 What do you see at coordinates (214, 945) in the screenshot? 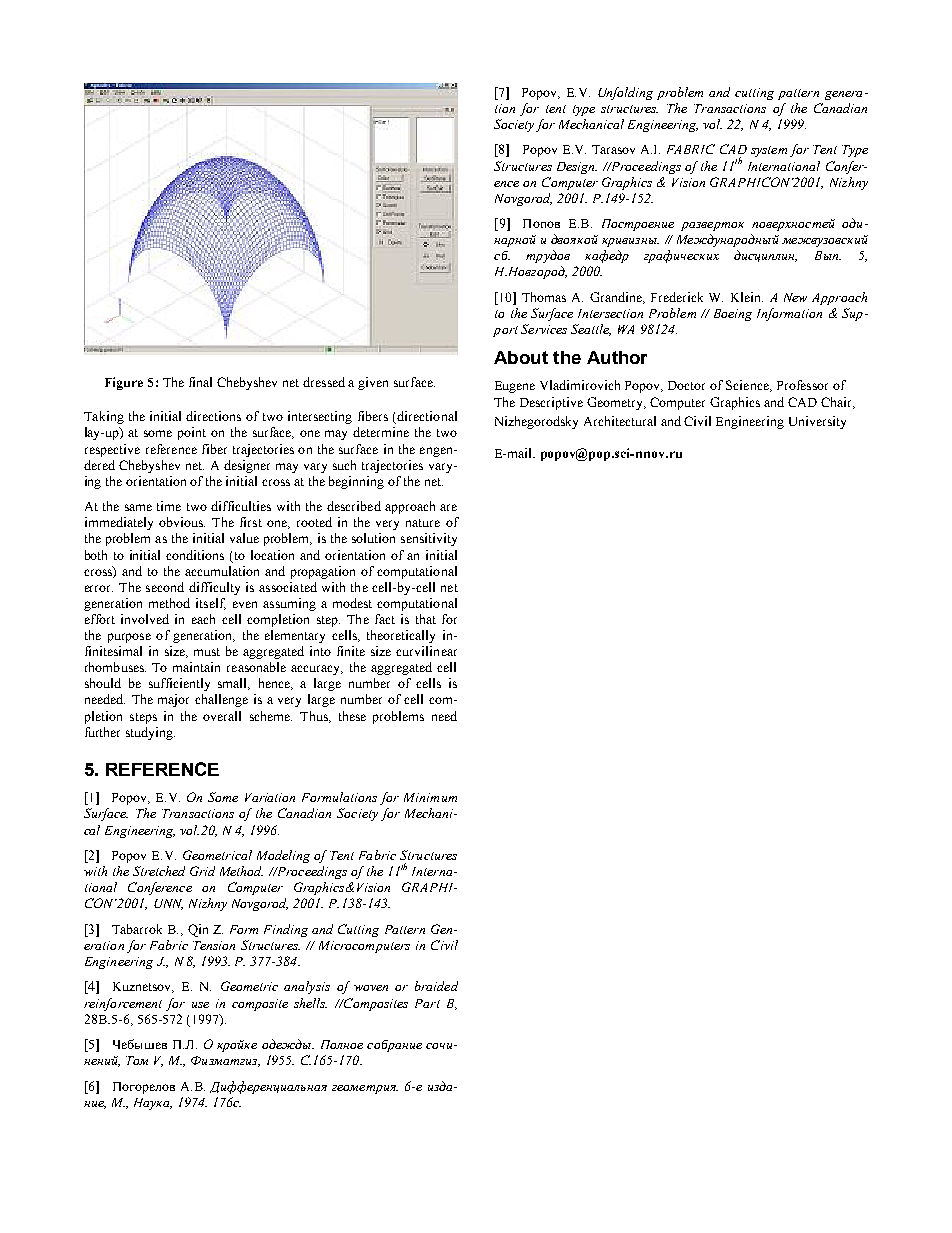
I see `Tension` at bounding box center [214, 945].
